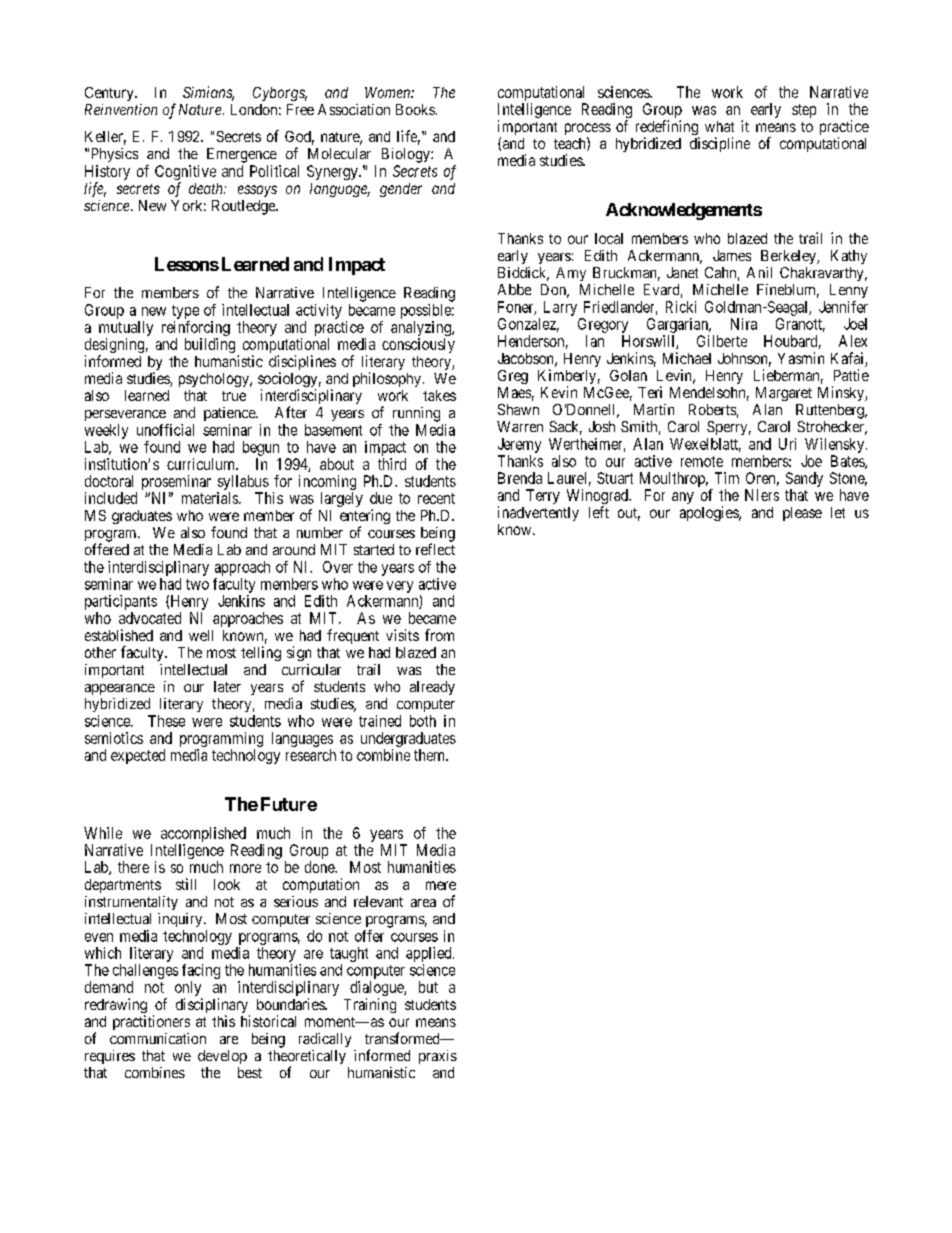  Describe the element at coordinates (121, 109) in the document. I see `Reinvention` at that location.
